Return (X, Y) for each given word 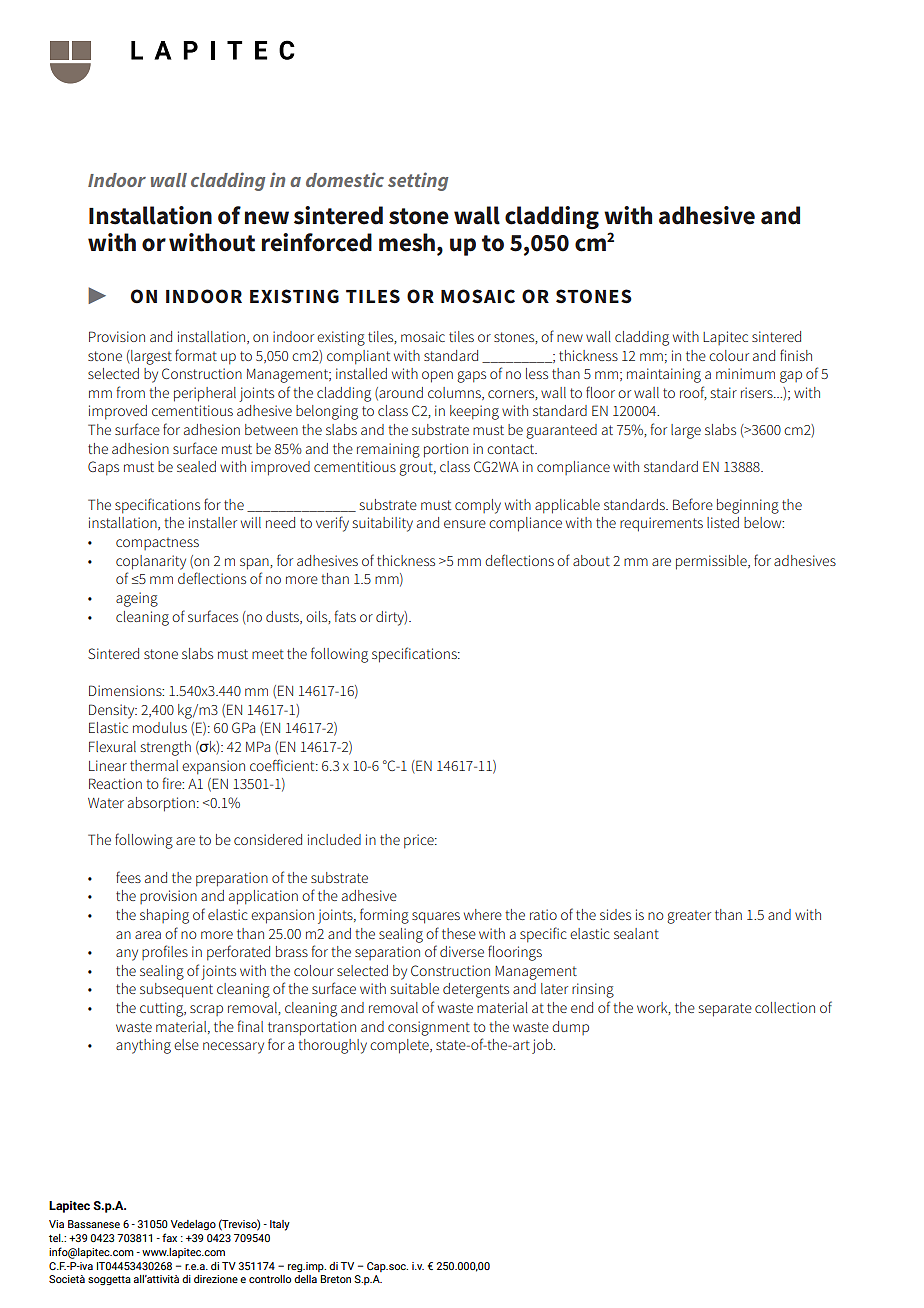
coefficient (283, 765)
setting (418, 181)
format (196, 355)
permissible (712, 562)
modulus (160, 727)
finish (796, 355)
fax (169, 1237)
